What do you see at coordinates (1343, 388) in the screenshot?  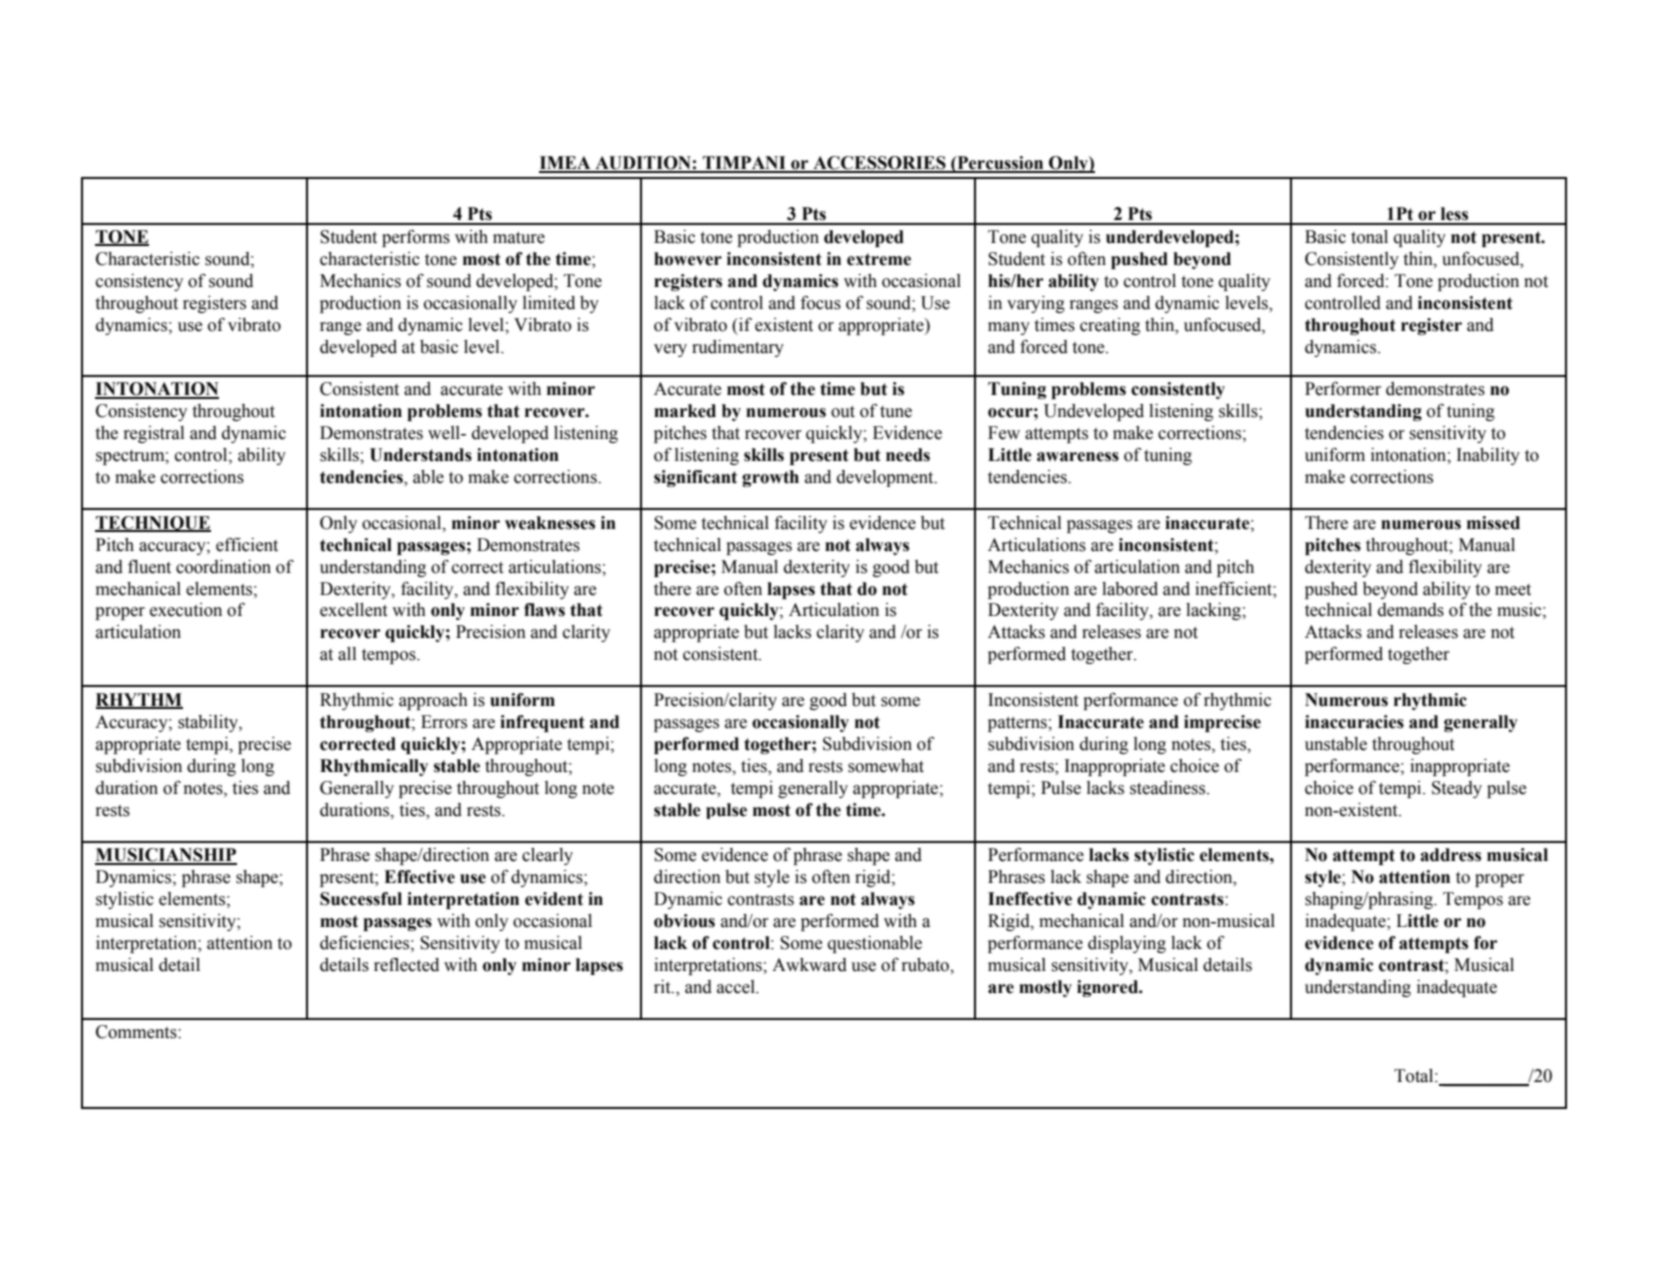 I see `Performer` at bounding box center [1343, 388].
